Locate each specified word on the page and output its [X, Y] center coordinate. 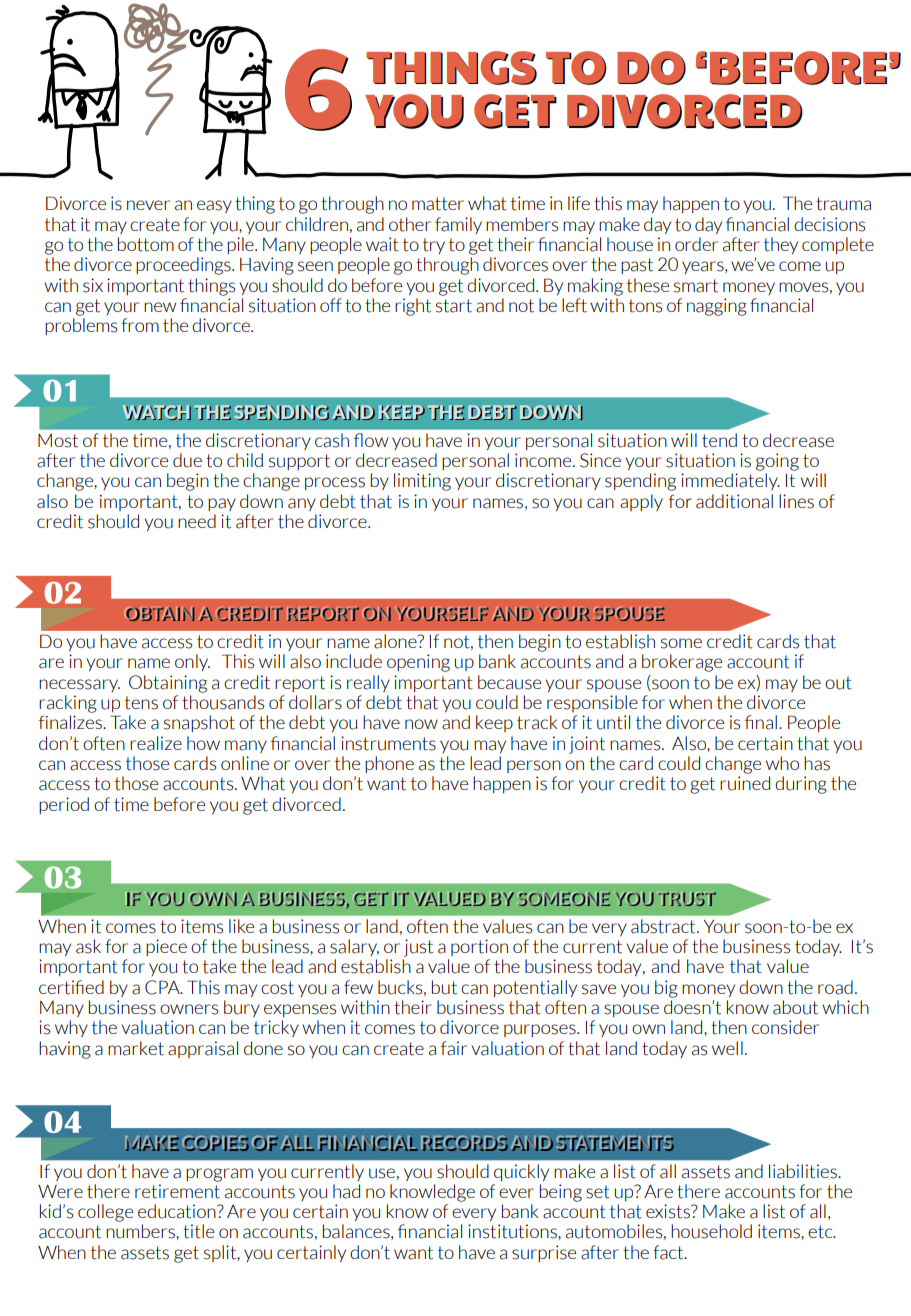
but [444, 987]
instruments [388, 743]
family [458, 225]
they [781, 245]
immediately [730, 481]
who [782, 763]
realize [156, 743]
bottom [146, 244]
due [187, 460]
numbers [141, 1231]
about [795, 1007]
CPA [163, 987]
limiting [422, 482]
